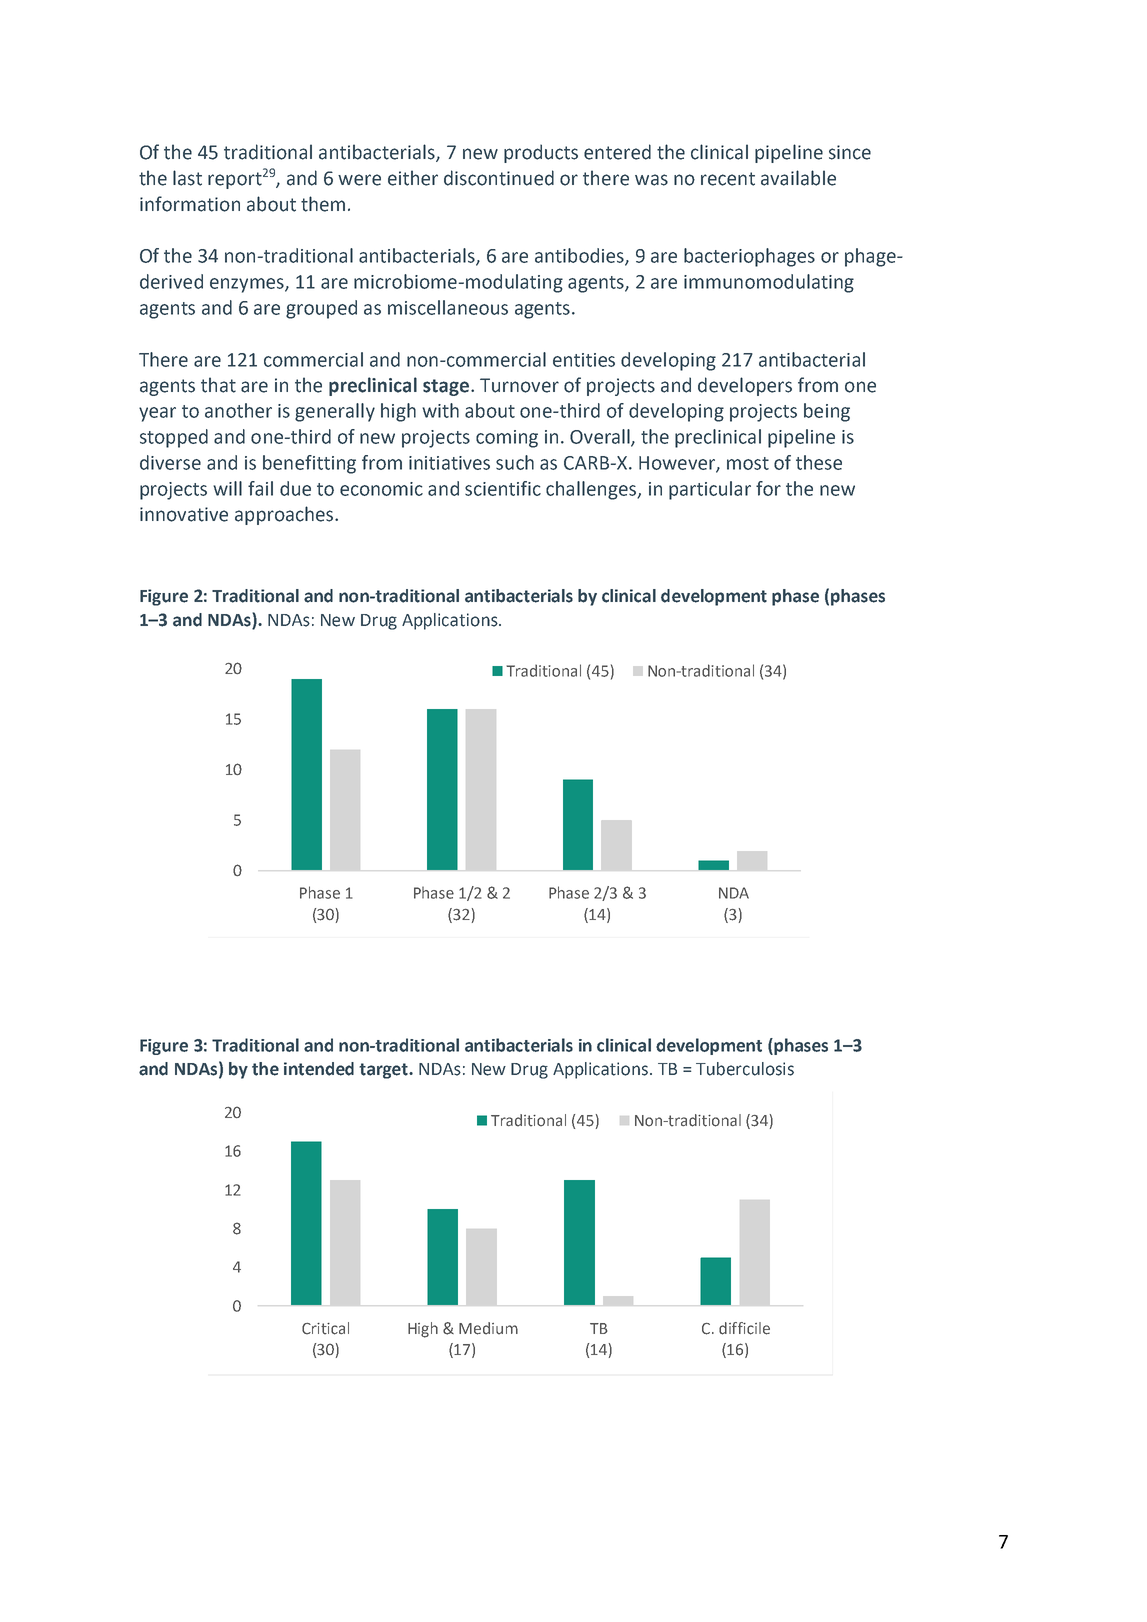 The image size is (1147, 1622). I want to click on available, so click(798, 178).
